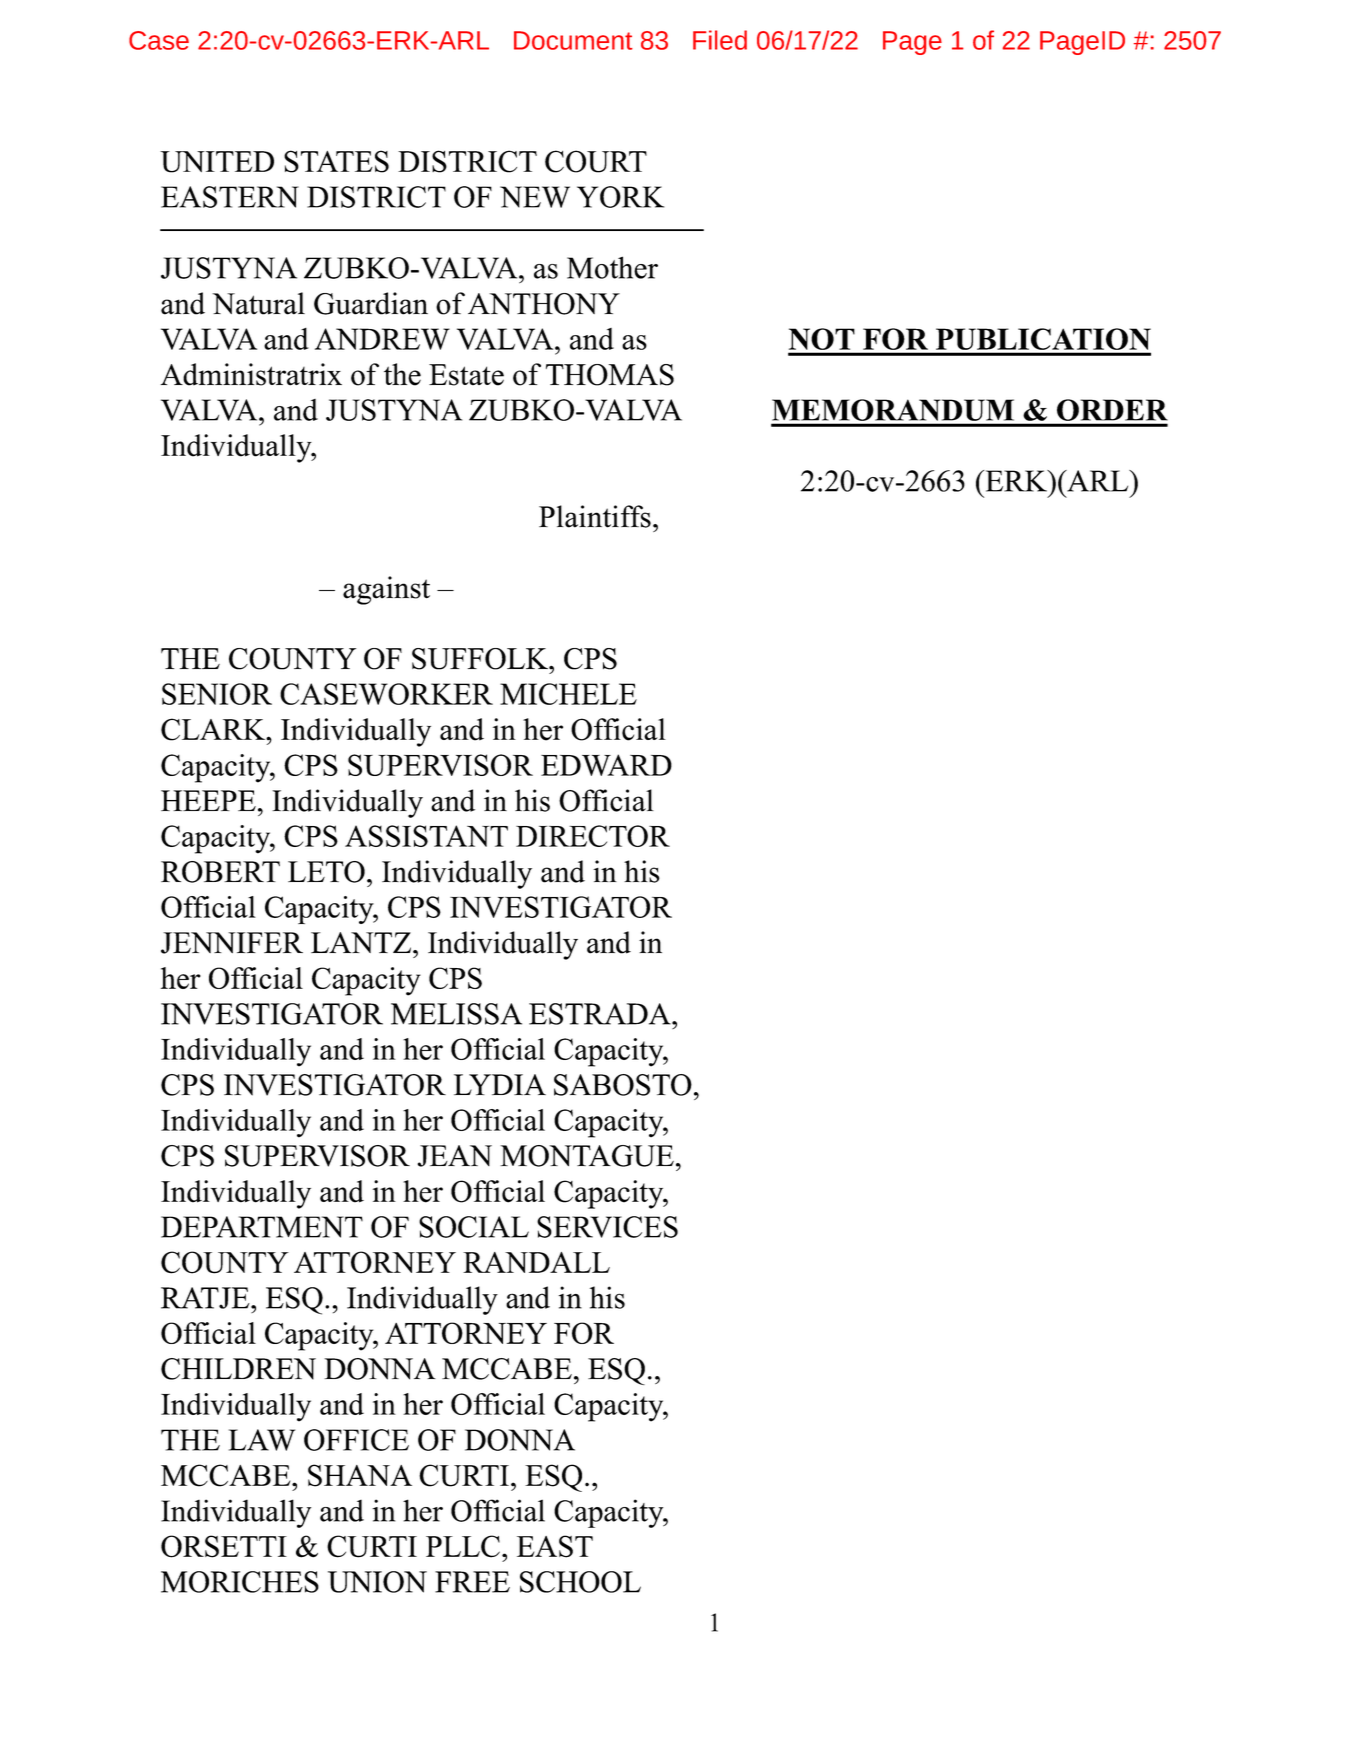  Describe the element at coordinates (208, 800) in the image. I see `HEEPE` at that location.
